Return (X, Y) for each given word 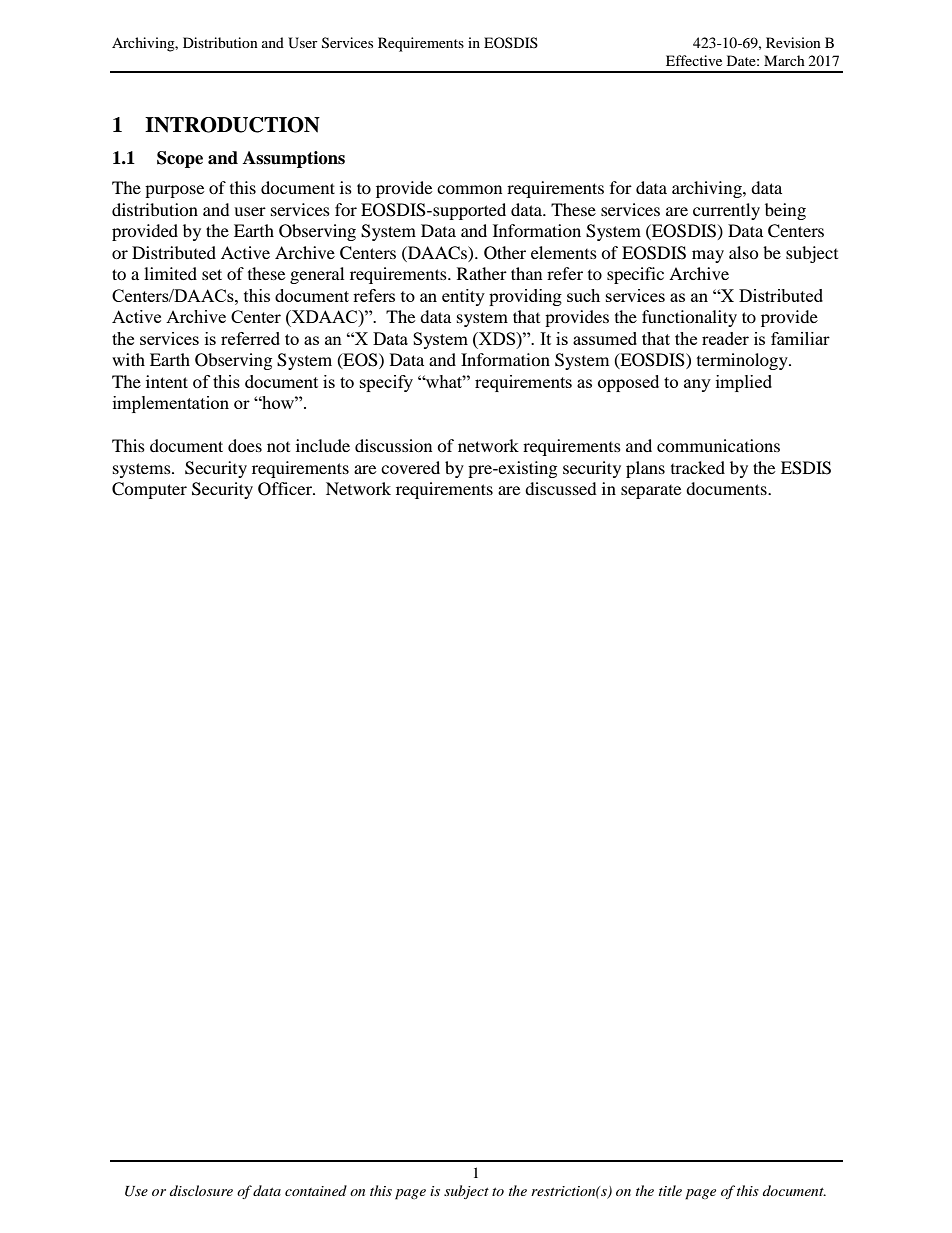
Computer (149, 490)
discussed (561, 488)
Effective (694, 60)
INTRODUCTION (232, 125)
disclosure (201, 1190)
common (469, 189)
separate (651, 492)
